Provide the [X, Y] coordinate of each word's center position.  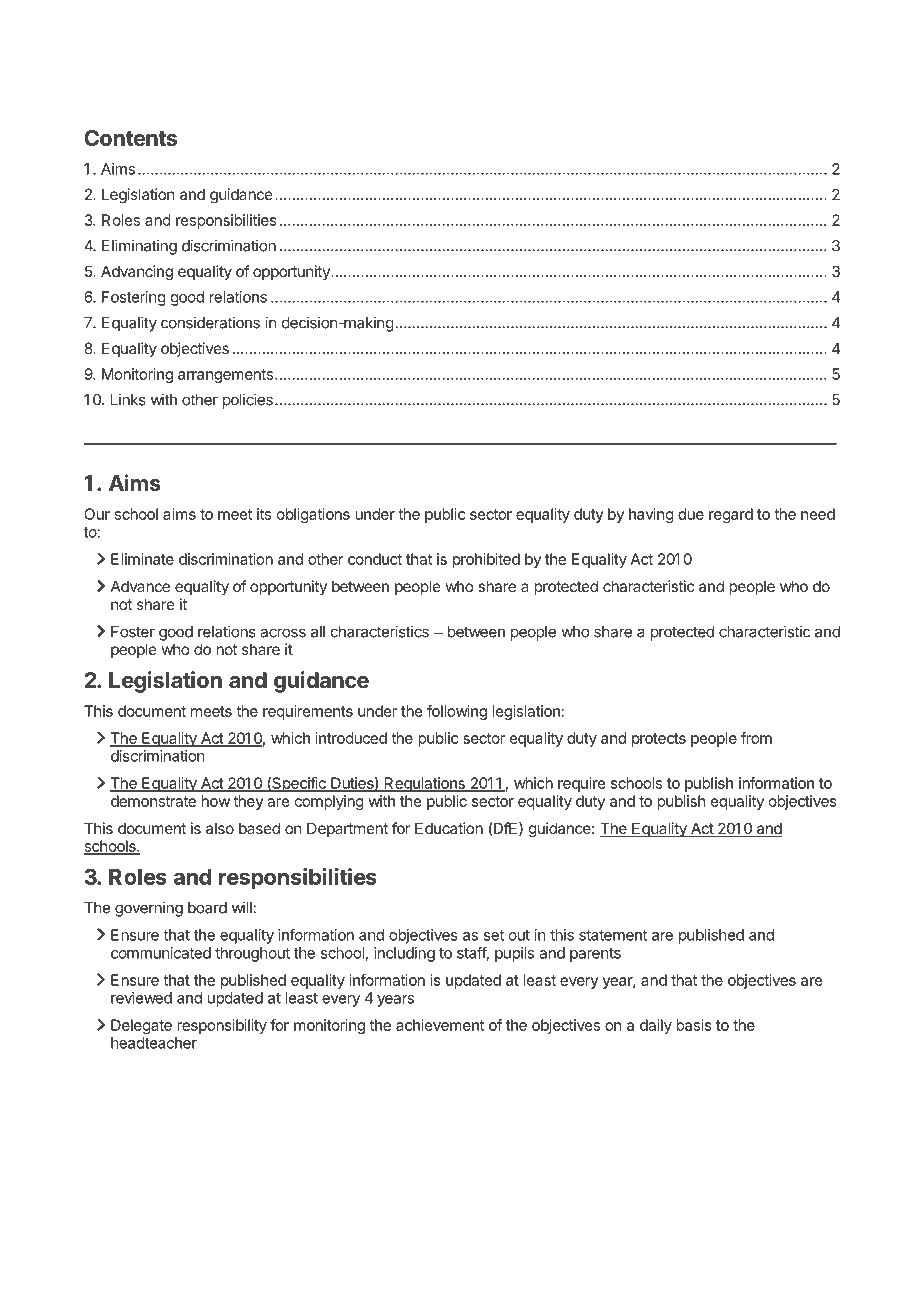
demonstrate [153, 801]
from [756, 738]
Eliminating [139, 247]
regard [731, 515]
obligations [313, 515]
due [691, 514]
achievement [440, 1025]
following [457, 712]
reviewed [141, 998]
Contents [130, 138]
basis [694, 1025]
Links [128, 399]
